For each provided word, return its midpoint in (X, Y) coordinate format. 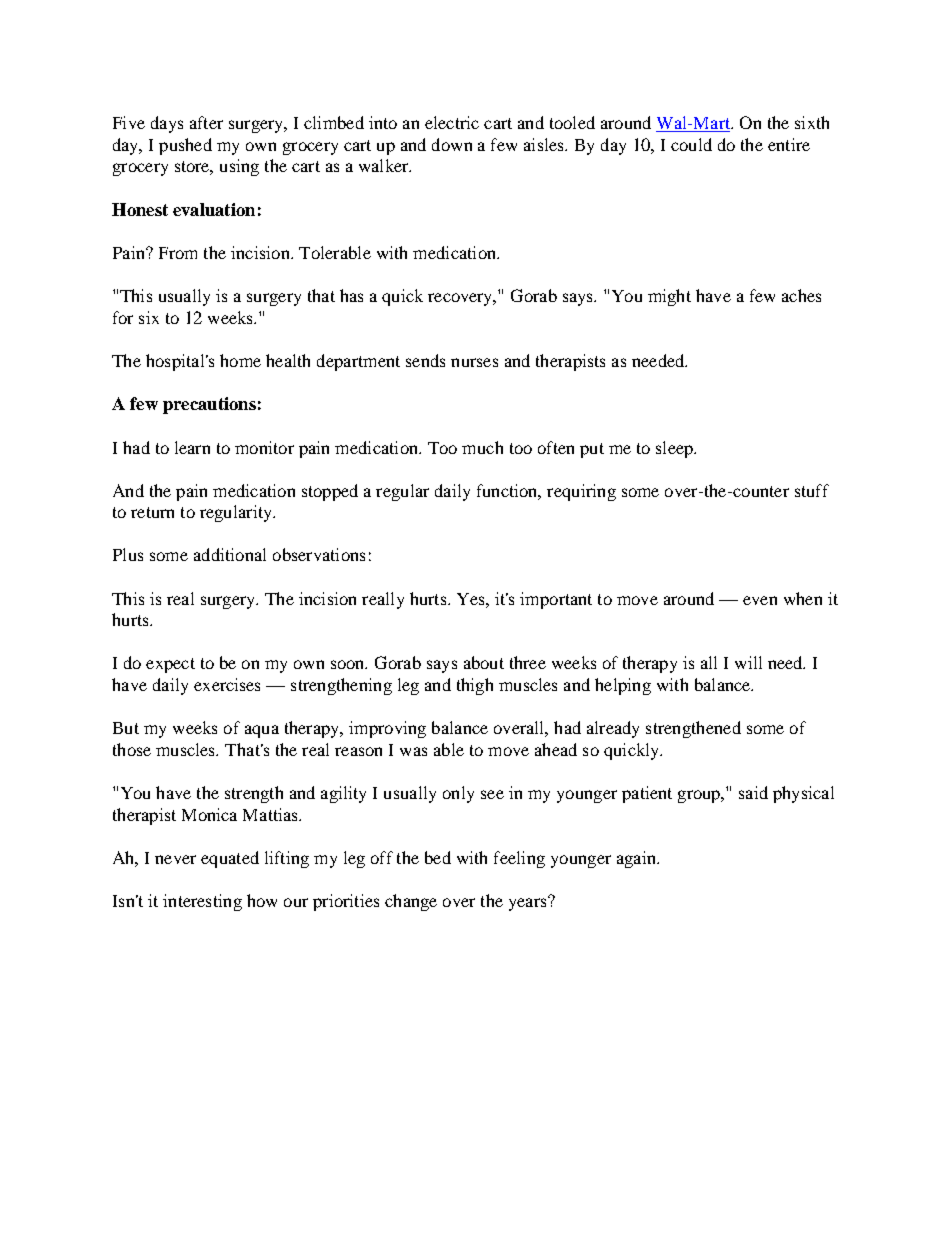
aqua (262, 731)
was (413, 751)
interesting (202, 902)
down (452, 144)
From (178, 253)
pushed (185, 146)
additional (230, 554)
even (760, 600)
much (482, 447)
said (753, 792)
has (351, 295)
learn (192, 447)
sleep (675, 449)
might (669, 297)
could (691, 144)
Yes (472, 599)
